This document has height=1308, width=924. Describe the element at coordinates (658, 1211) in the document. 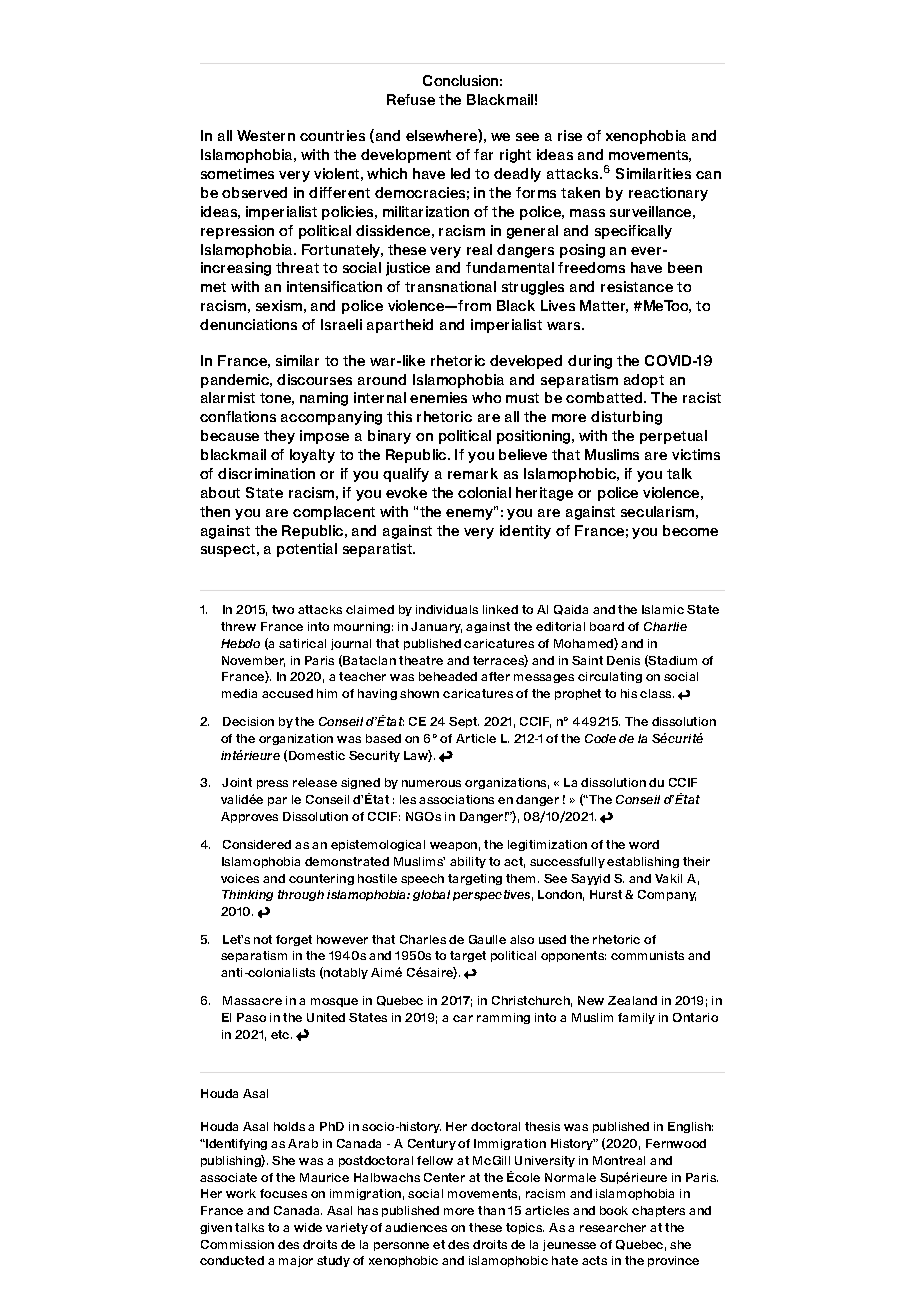

I see `chapters` at that location.
